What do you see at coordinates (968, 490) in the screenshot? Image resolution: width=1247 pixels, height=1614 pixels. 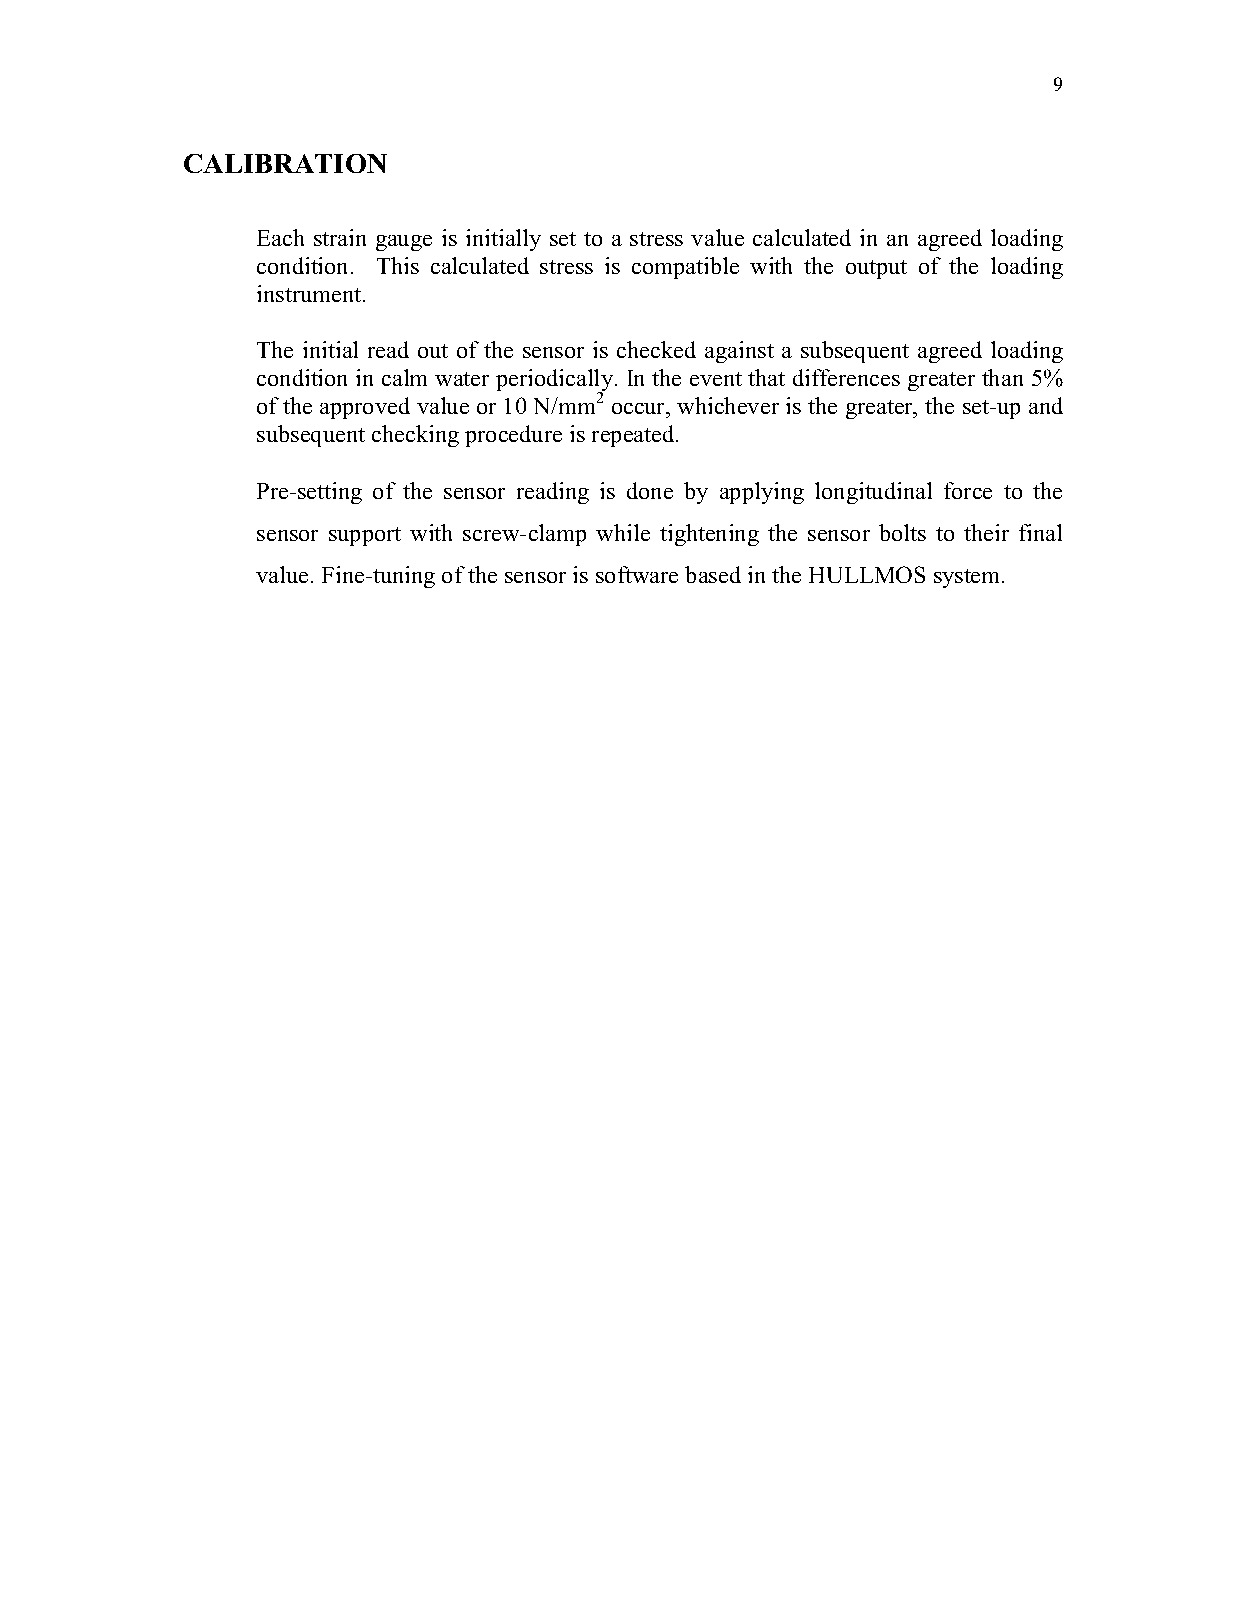 I see `force` at bounding box center [968, 490].
